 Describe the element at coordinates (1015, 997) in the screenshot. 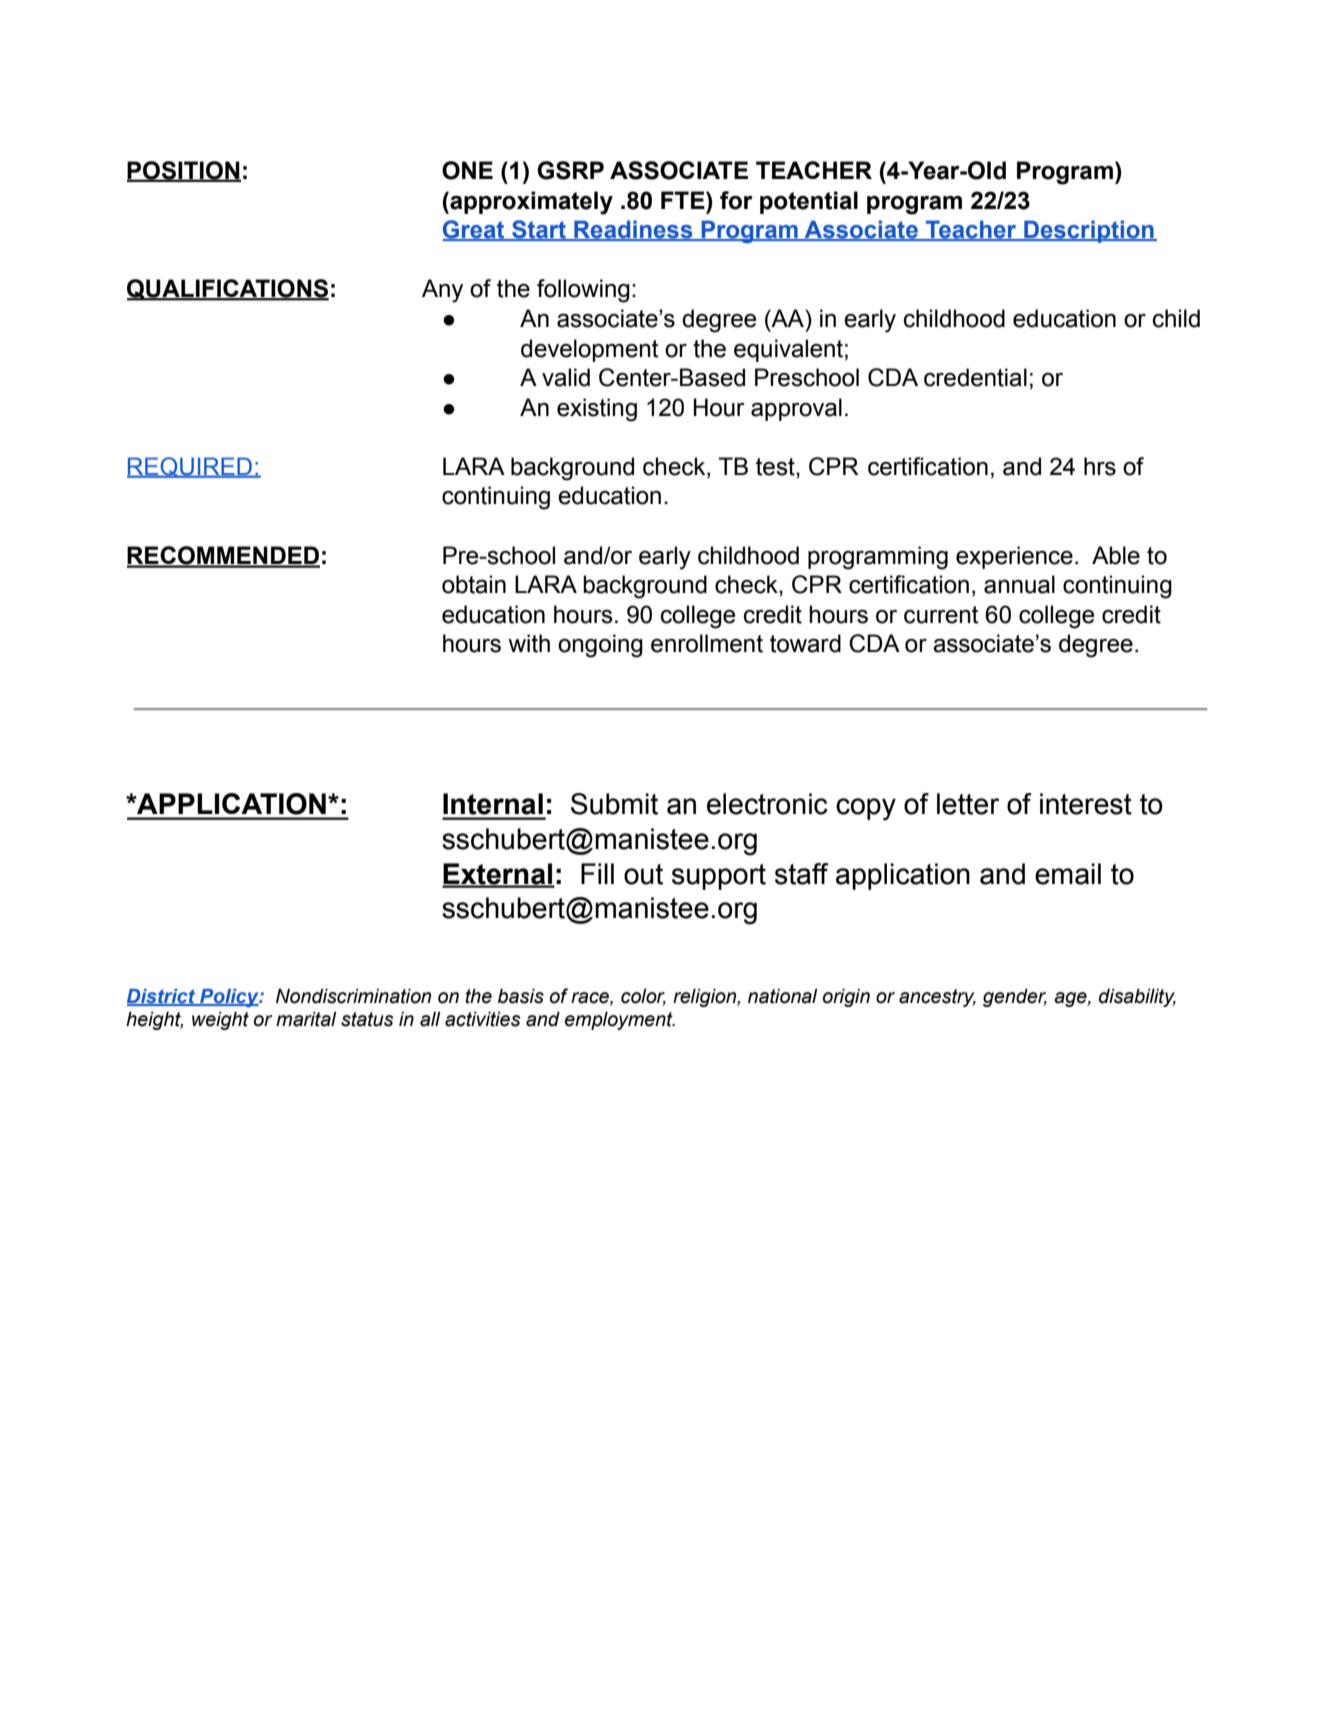

I see `gender` at that location.
